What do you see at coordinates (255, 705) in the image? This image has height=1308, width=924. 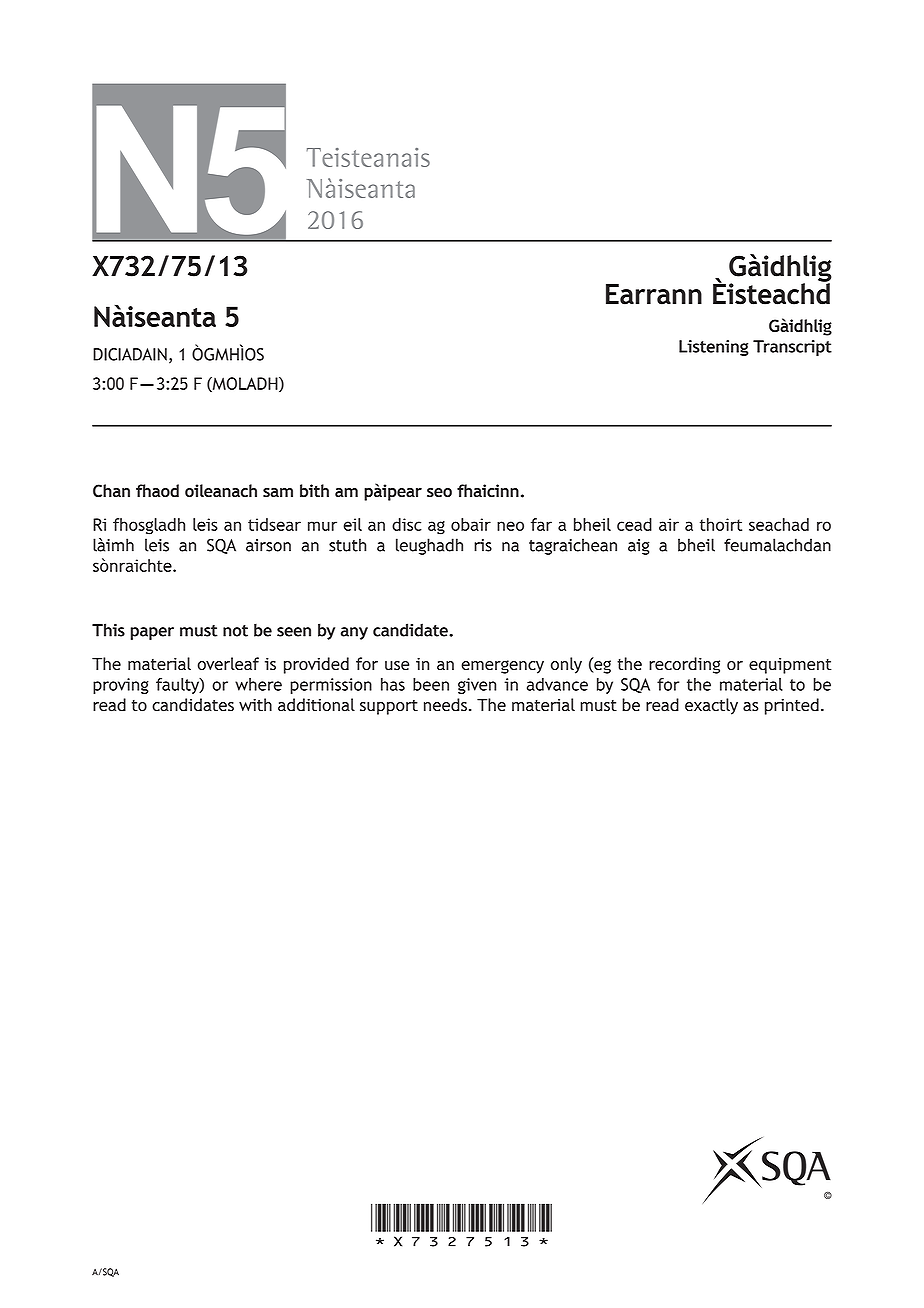 I see `with` at bounding box center [255, 705].
